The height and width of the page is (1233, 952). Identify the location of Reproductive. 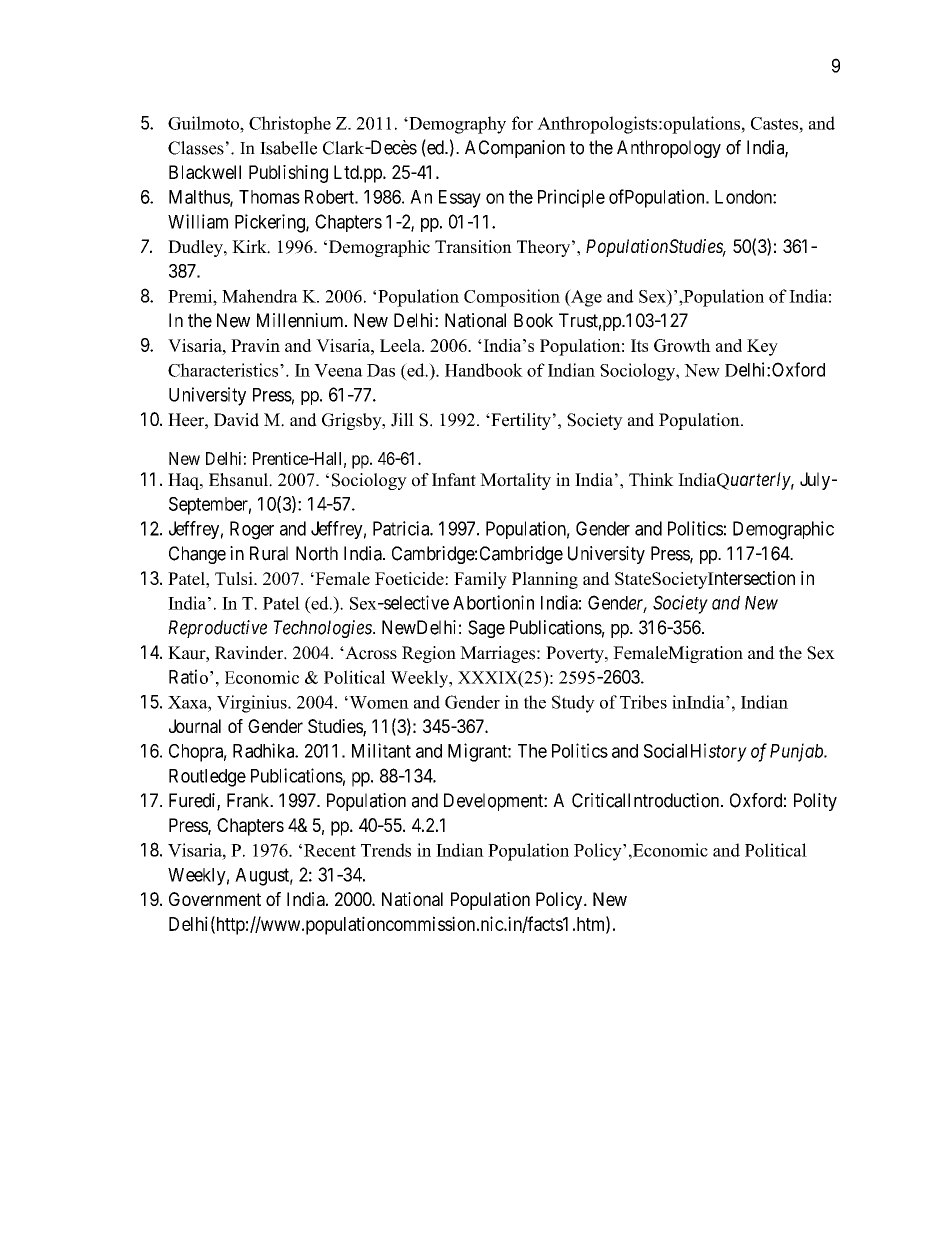
(217, 629).
